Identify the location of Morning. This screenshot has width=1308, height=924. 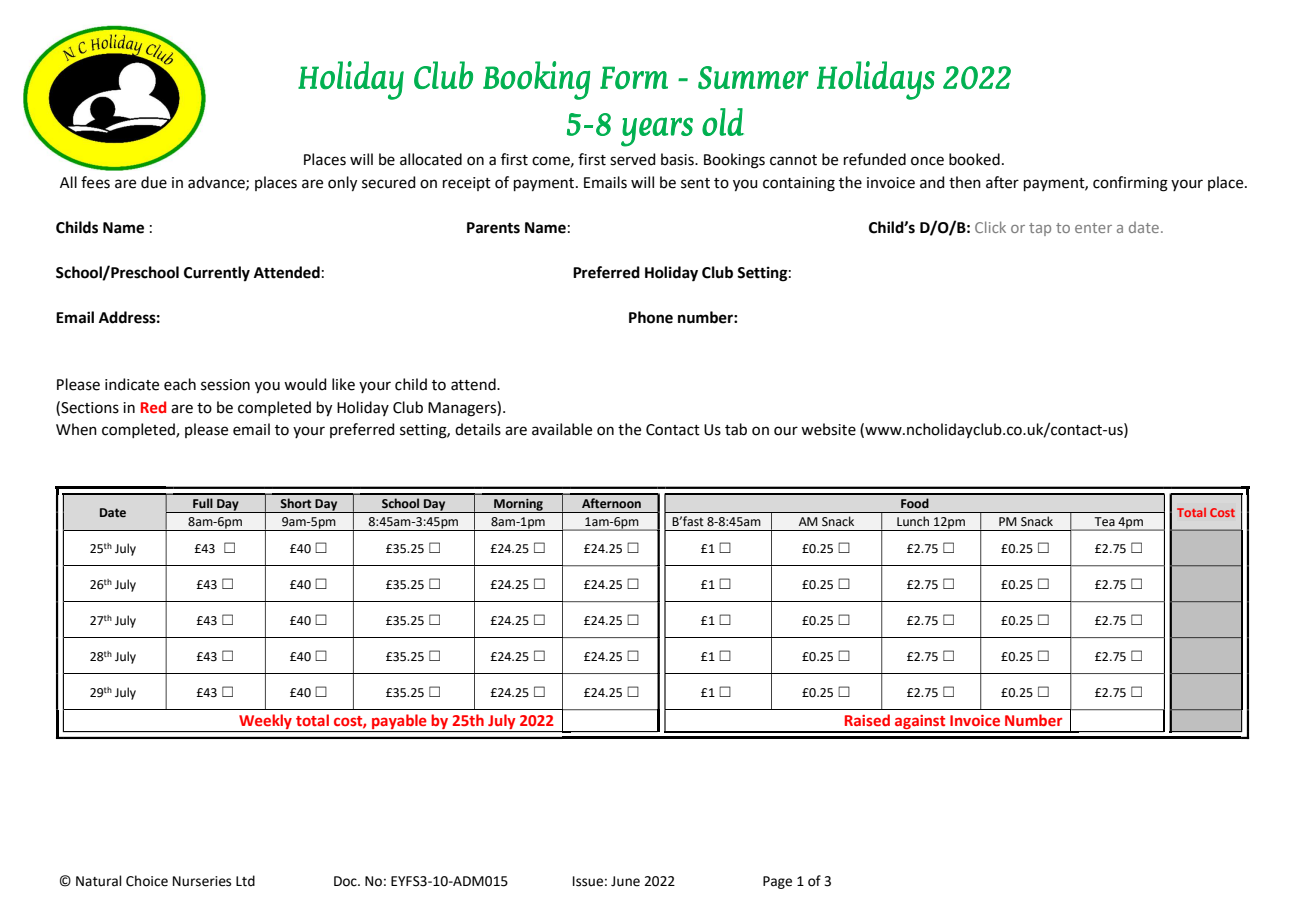
(518, 506).
